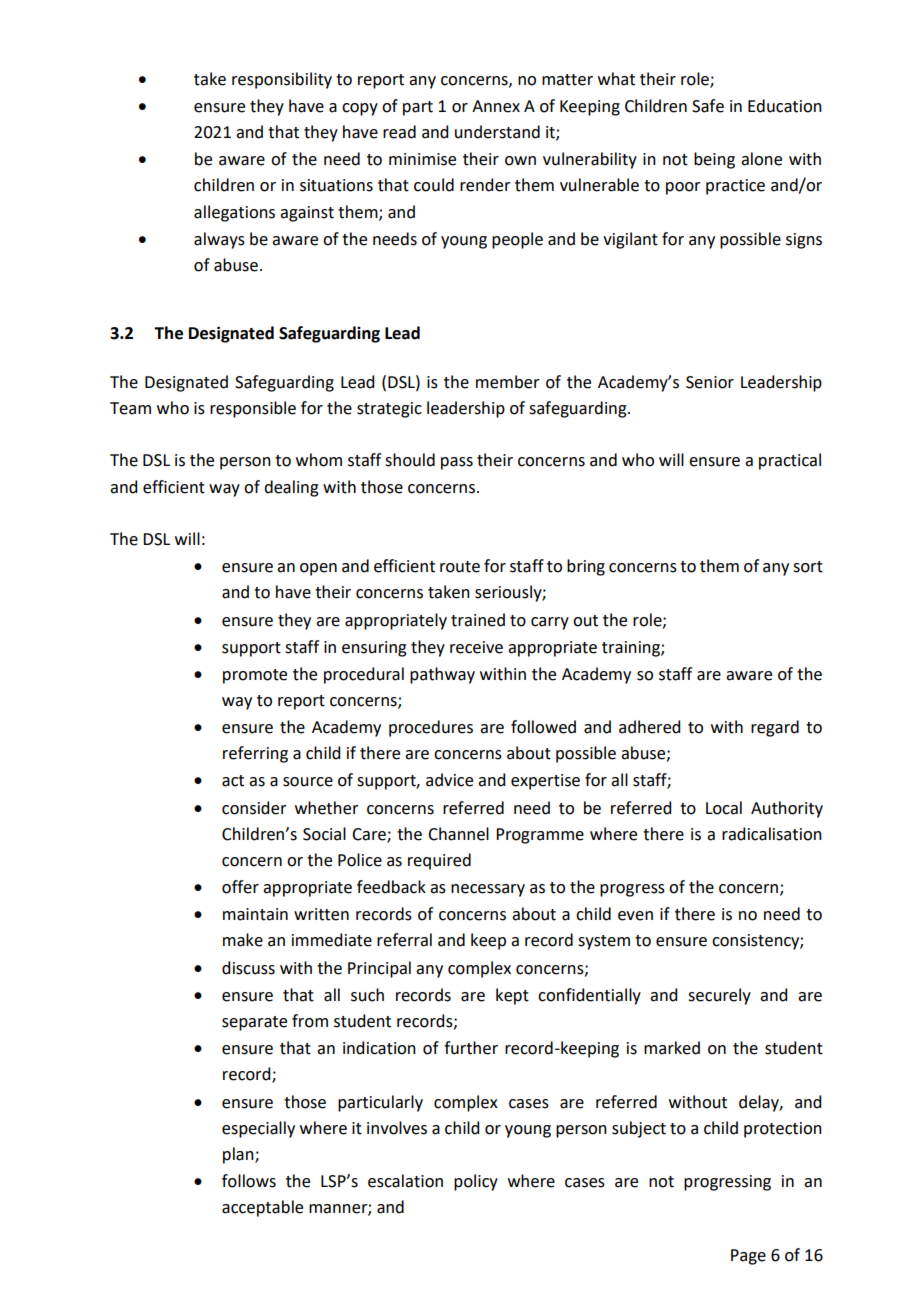 This document has width=924, height=1308. Describe the element at coordinates (775, 728) in the document. I see `regard` at that location.
